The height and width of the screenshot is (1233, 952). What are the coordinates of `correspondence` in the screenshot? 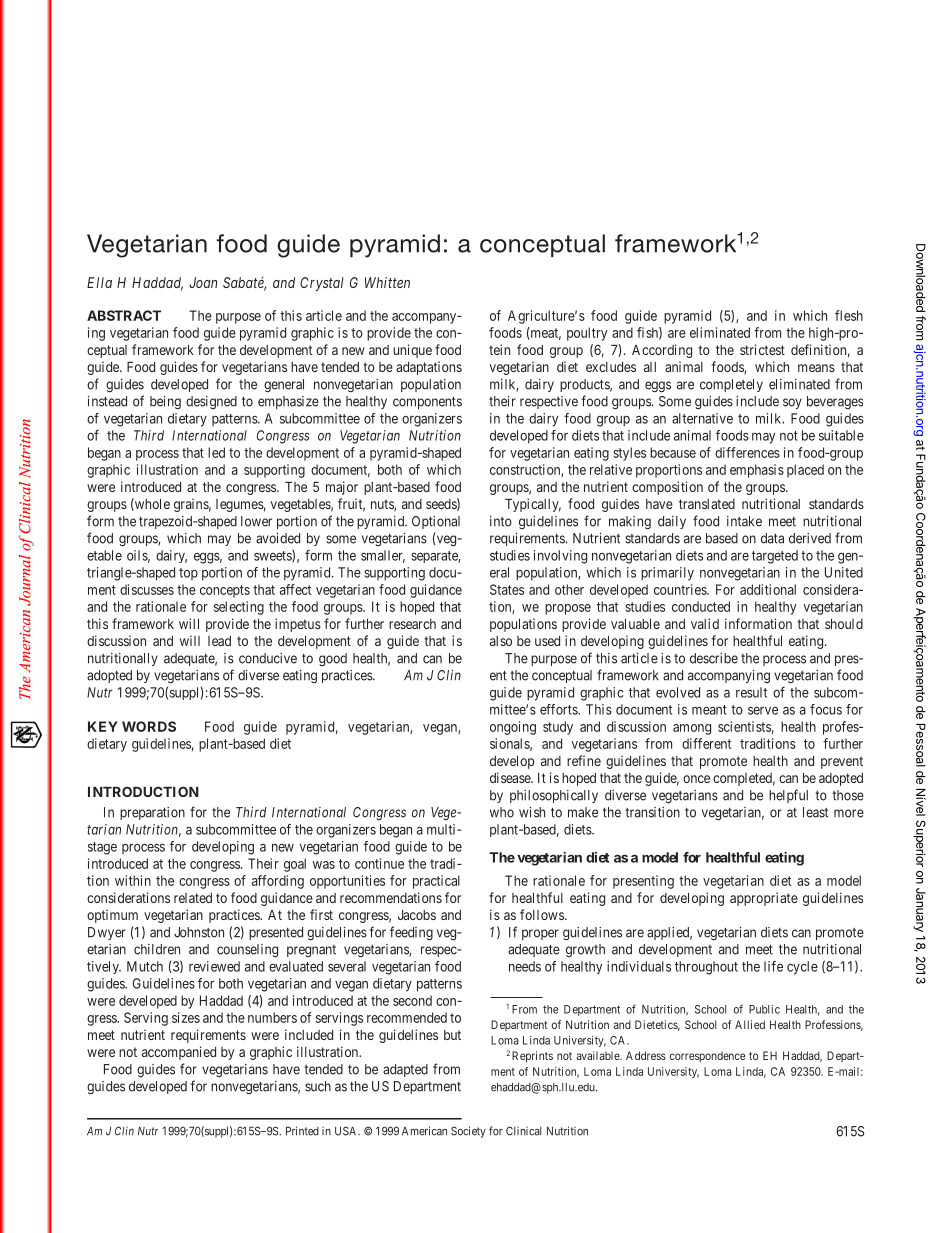 It's located at (708, 1057).
